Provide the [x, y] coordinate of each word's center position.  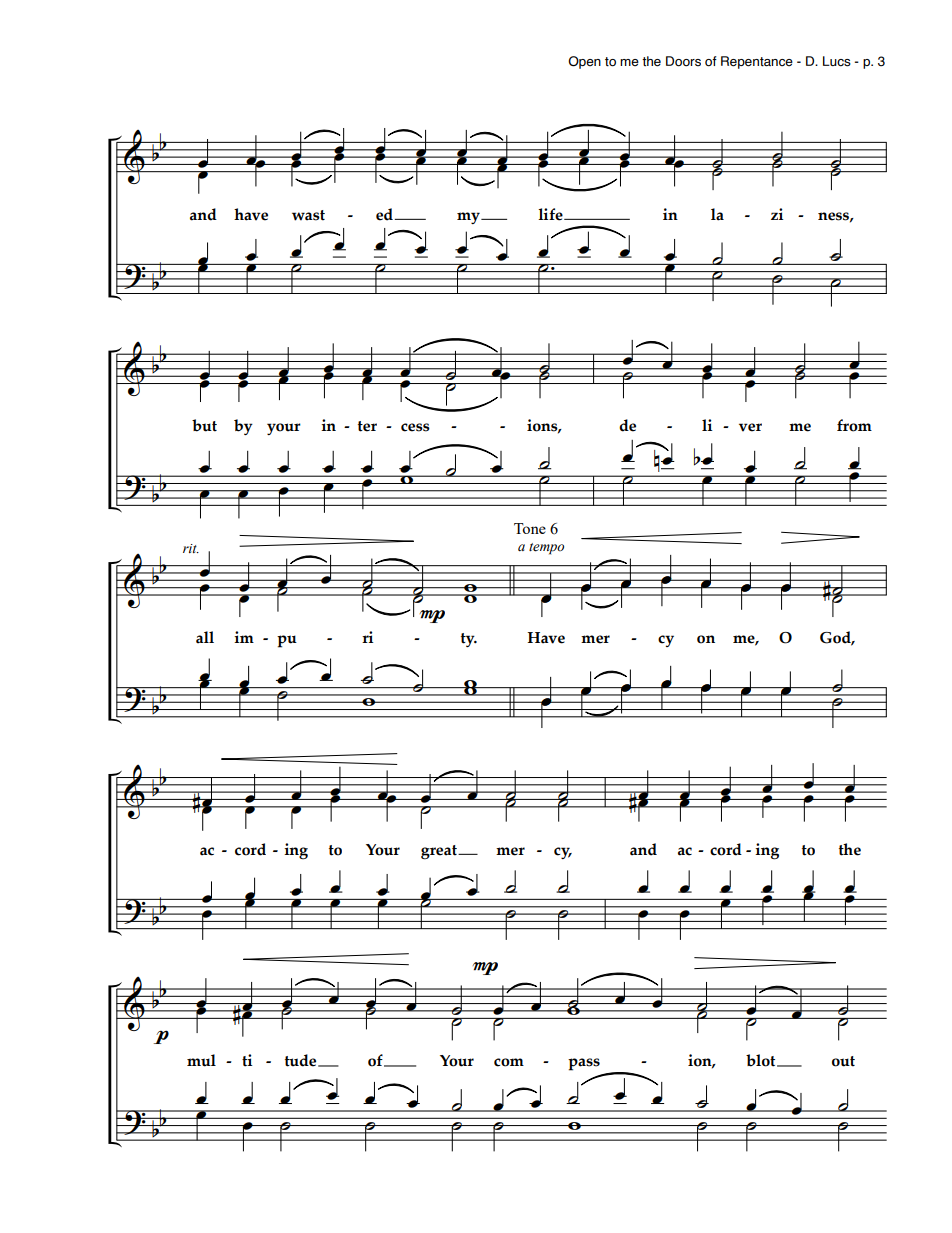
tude [302, 1060]
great [440, 852]
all [205, 637]
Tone [530, 528]
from [854, 425]
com [509, 1062]
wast [308, 215]
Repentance [757, 62]
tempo [546, 549]
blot [762, 1060]
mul [201, 1060]
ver [750, 427]
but [204, 425]
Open [584, 62]
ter [367, 426]
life [551, 214]
